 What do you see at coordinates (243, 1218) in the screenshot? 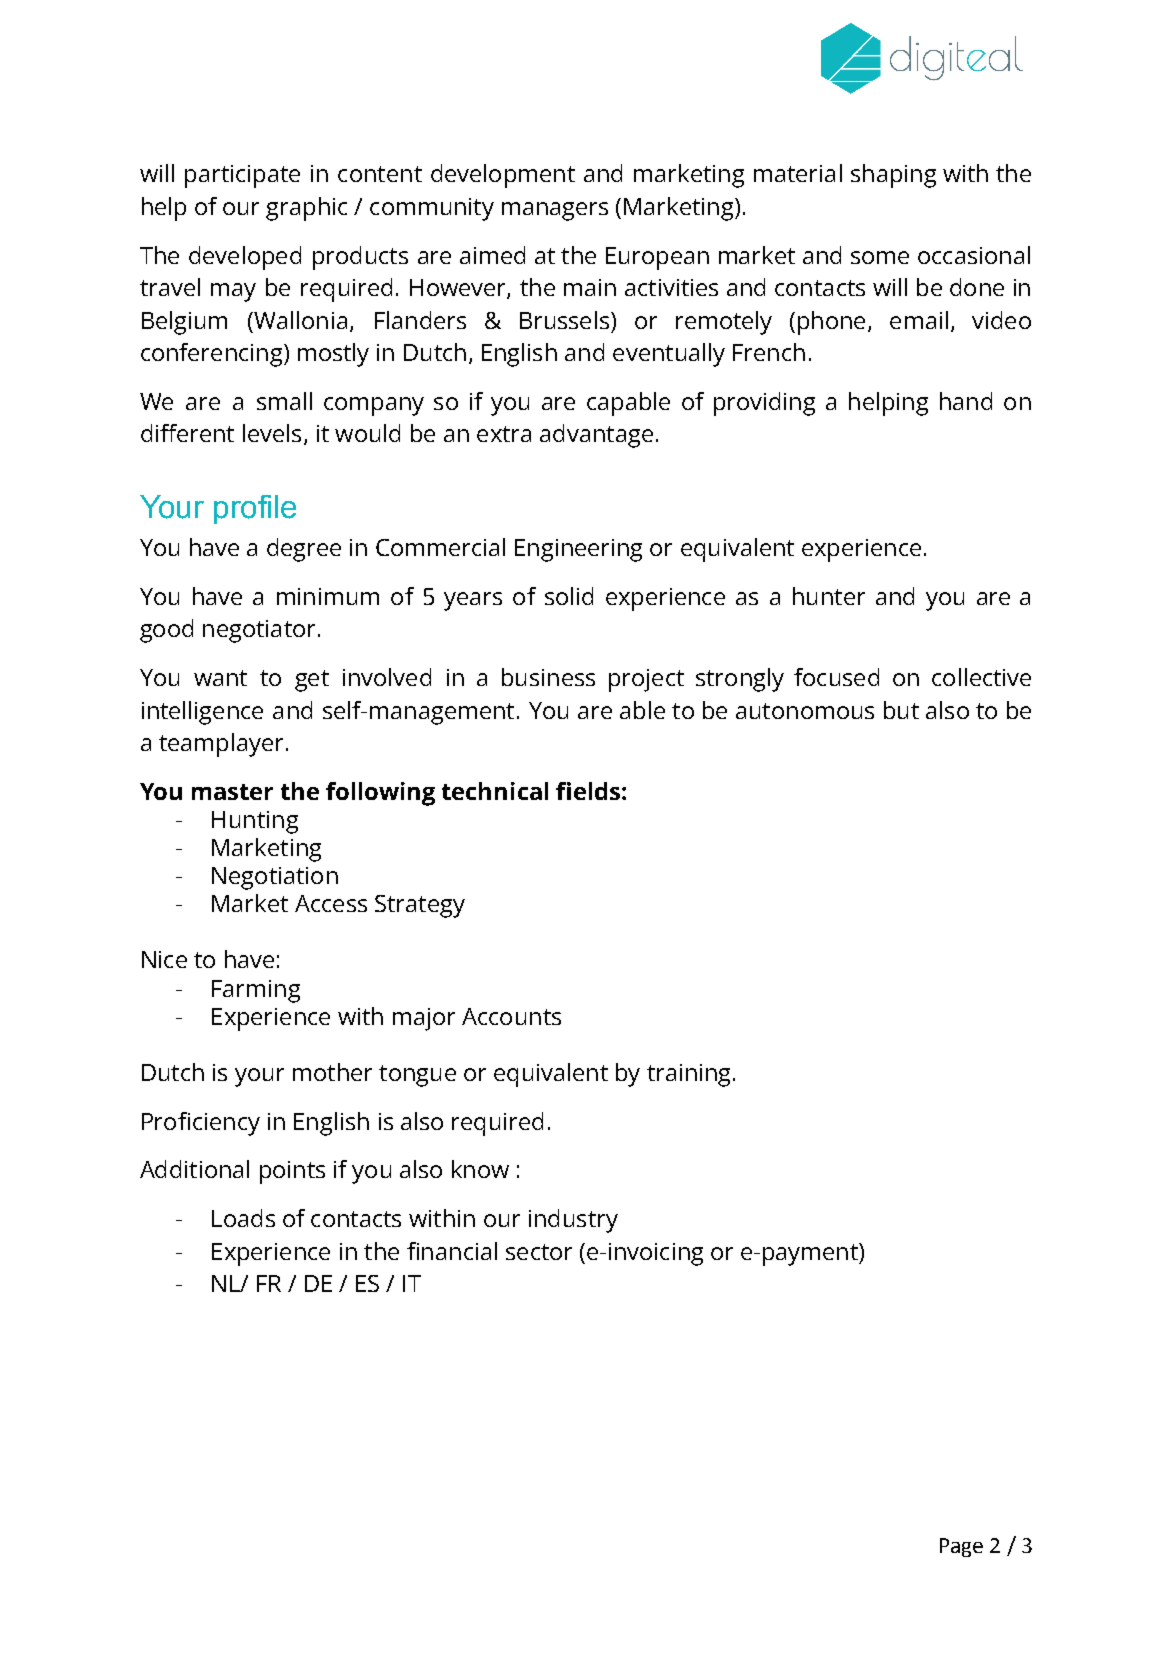
I see `Loads` at bounding box center [243, 1218].
